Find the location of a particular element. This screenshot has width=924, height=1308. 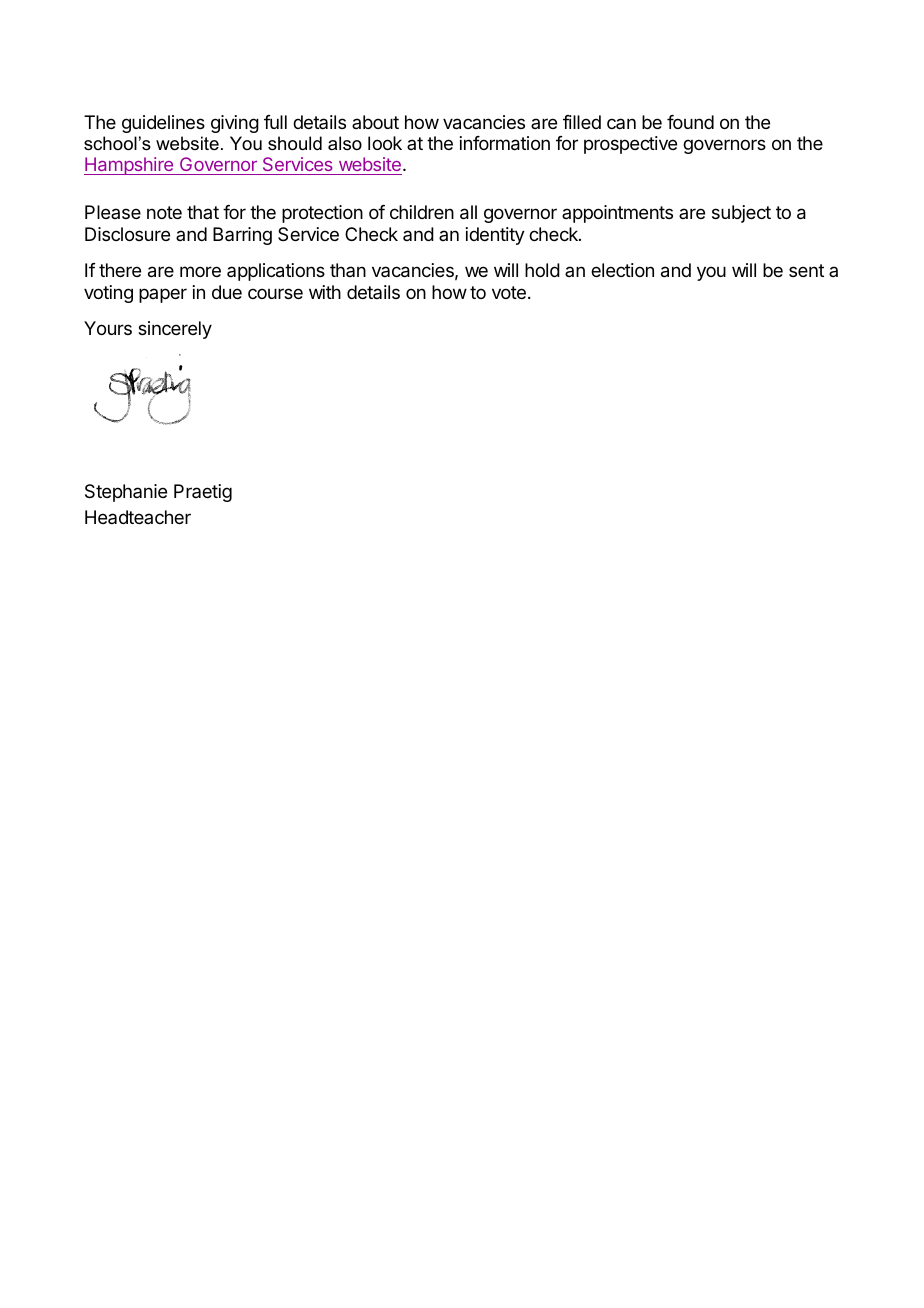

information is located at coordinates (505, 143).
